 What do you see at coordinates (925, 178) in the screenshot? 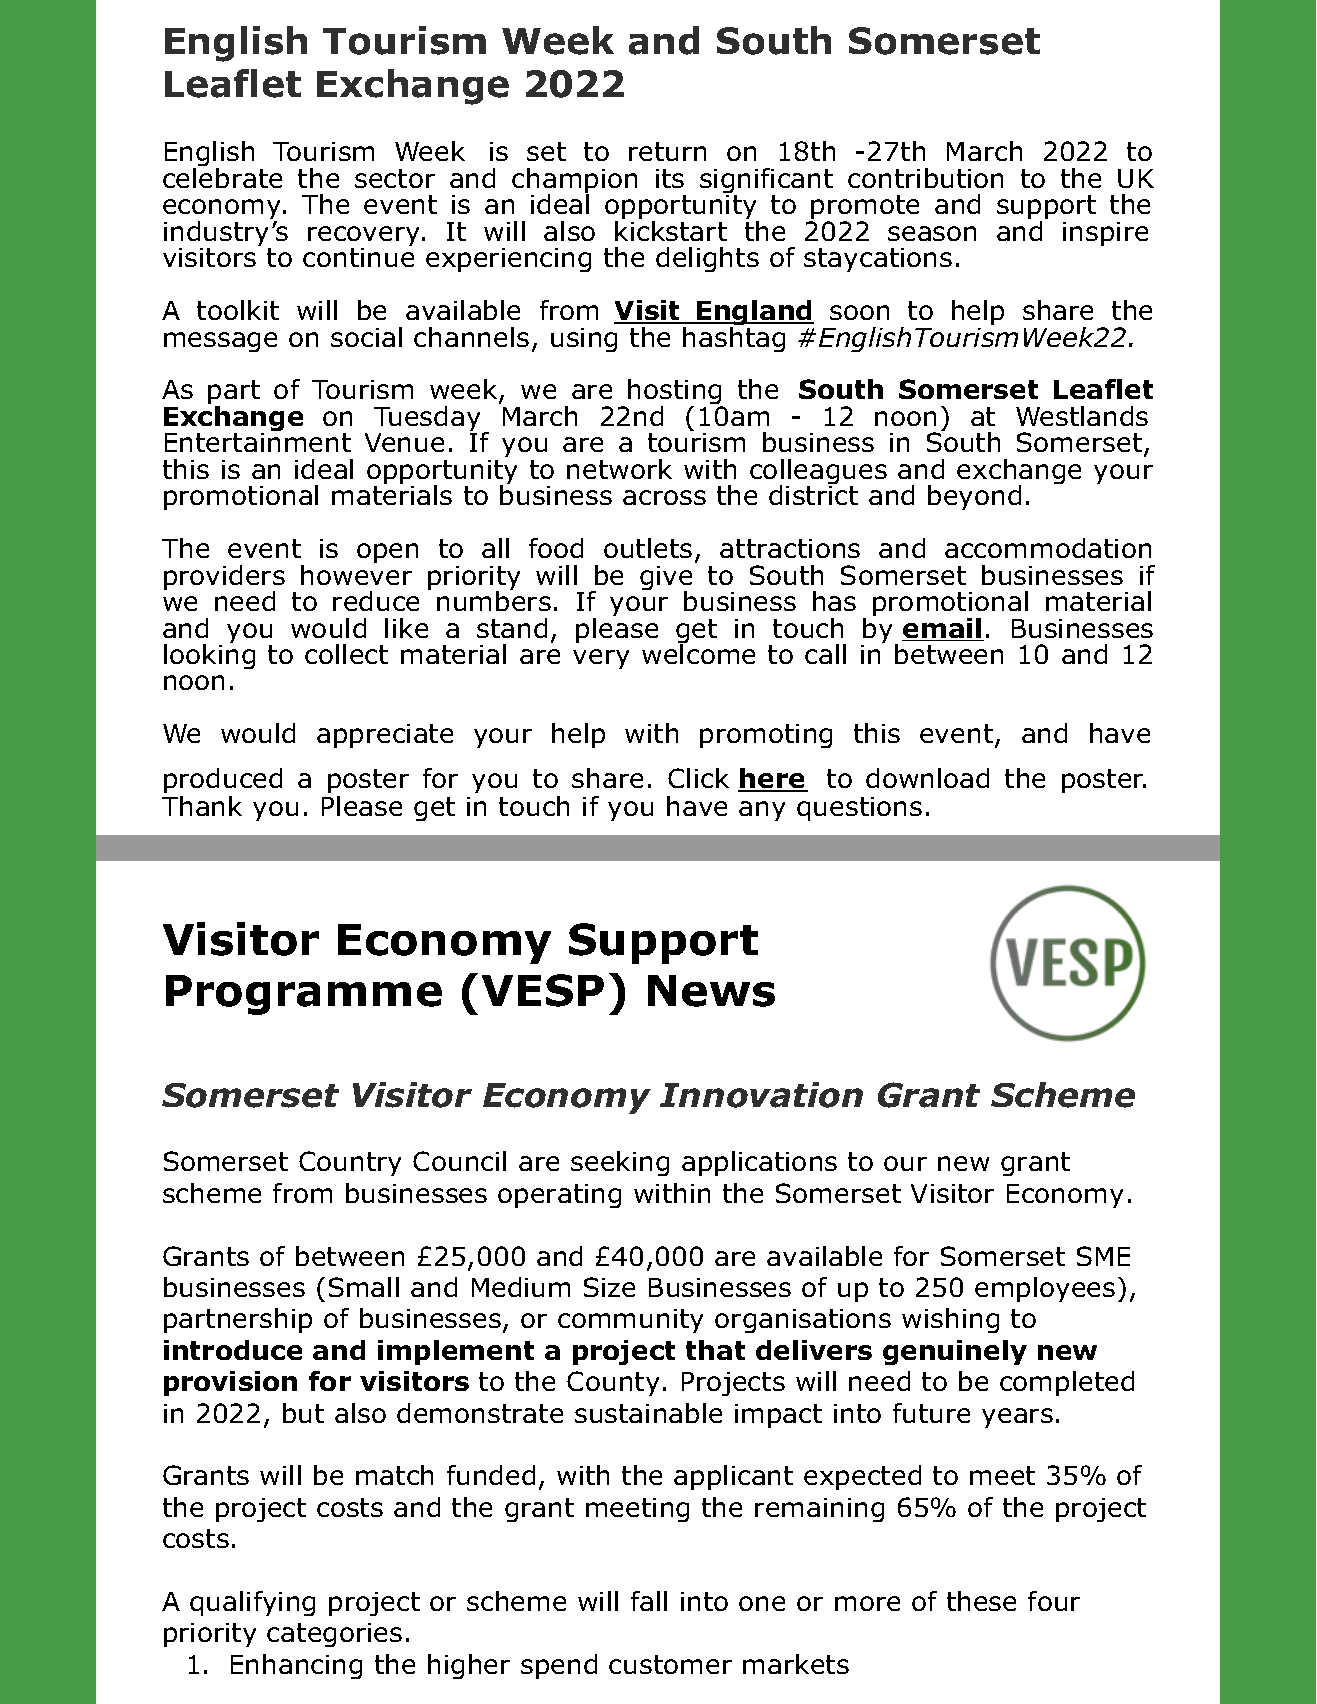
I see `contribution` at bounding box center [925, 178].
